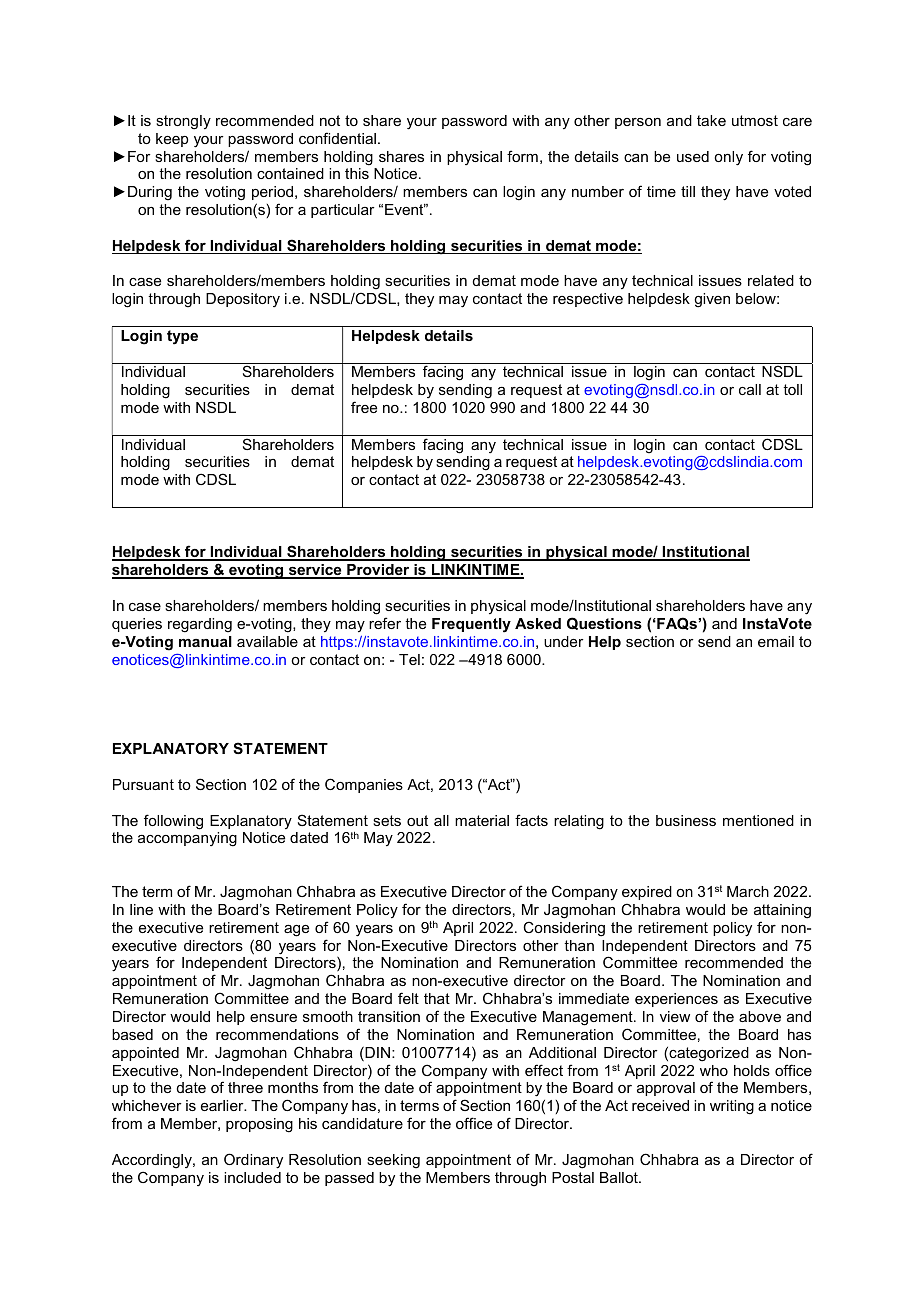  I want to click on email, so click(776, 641).
